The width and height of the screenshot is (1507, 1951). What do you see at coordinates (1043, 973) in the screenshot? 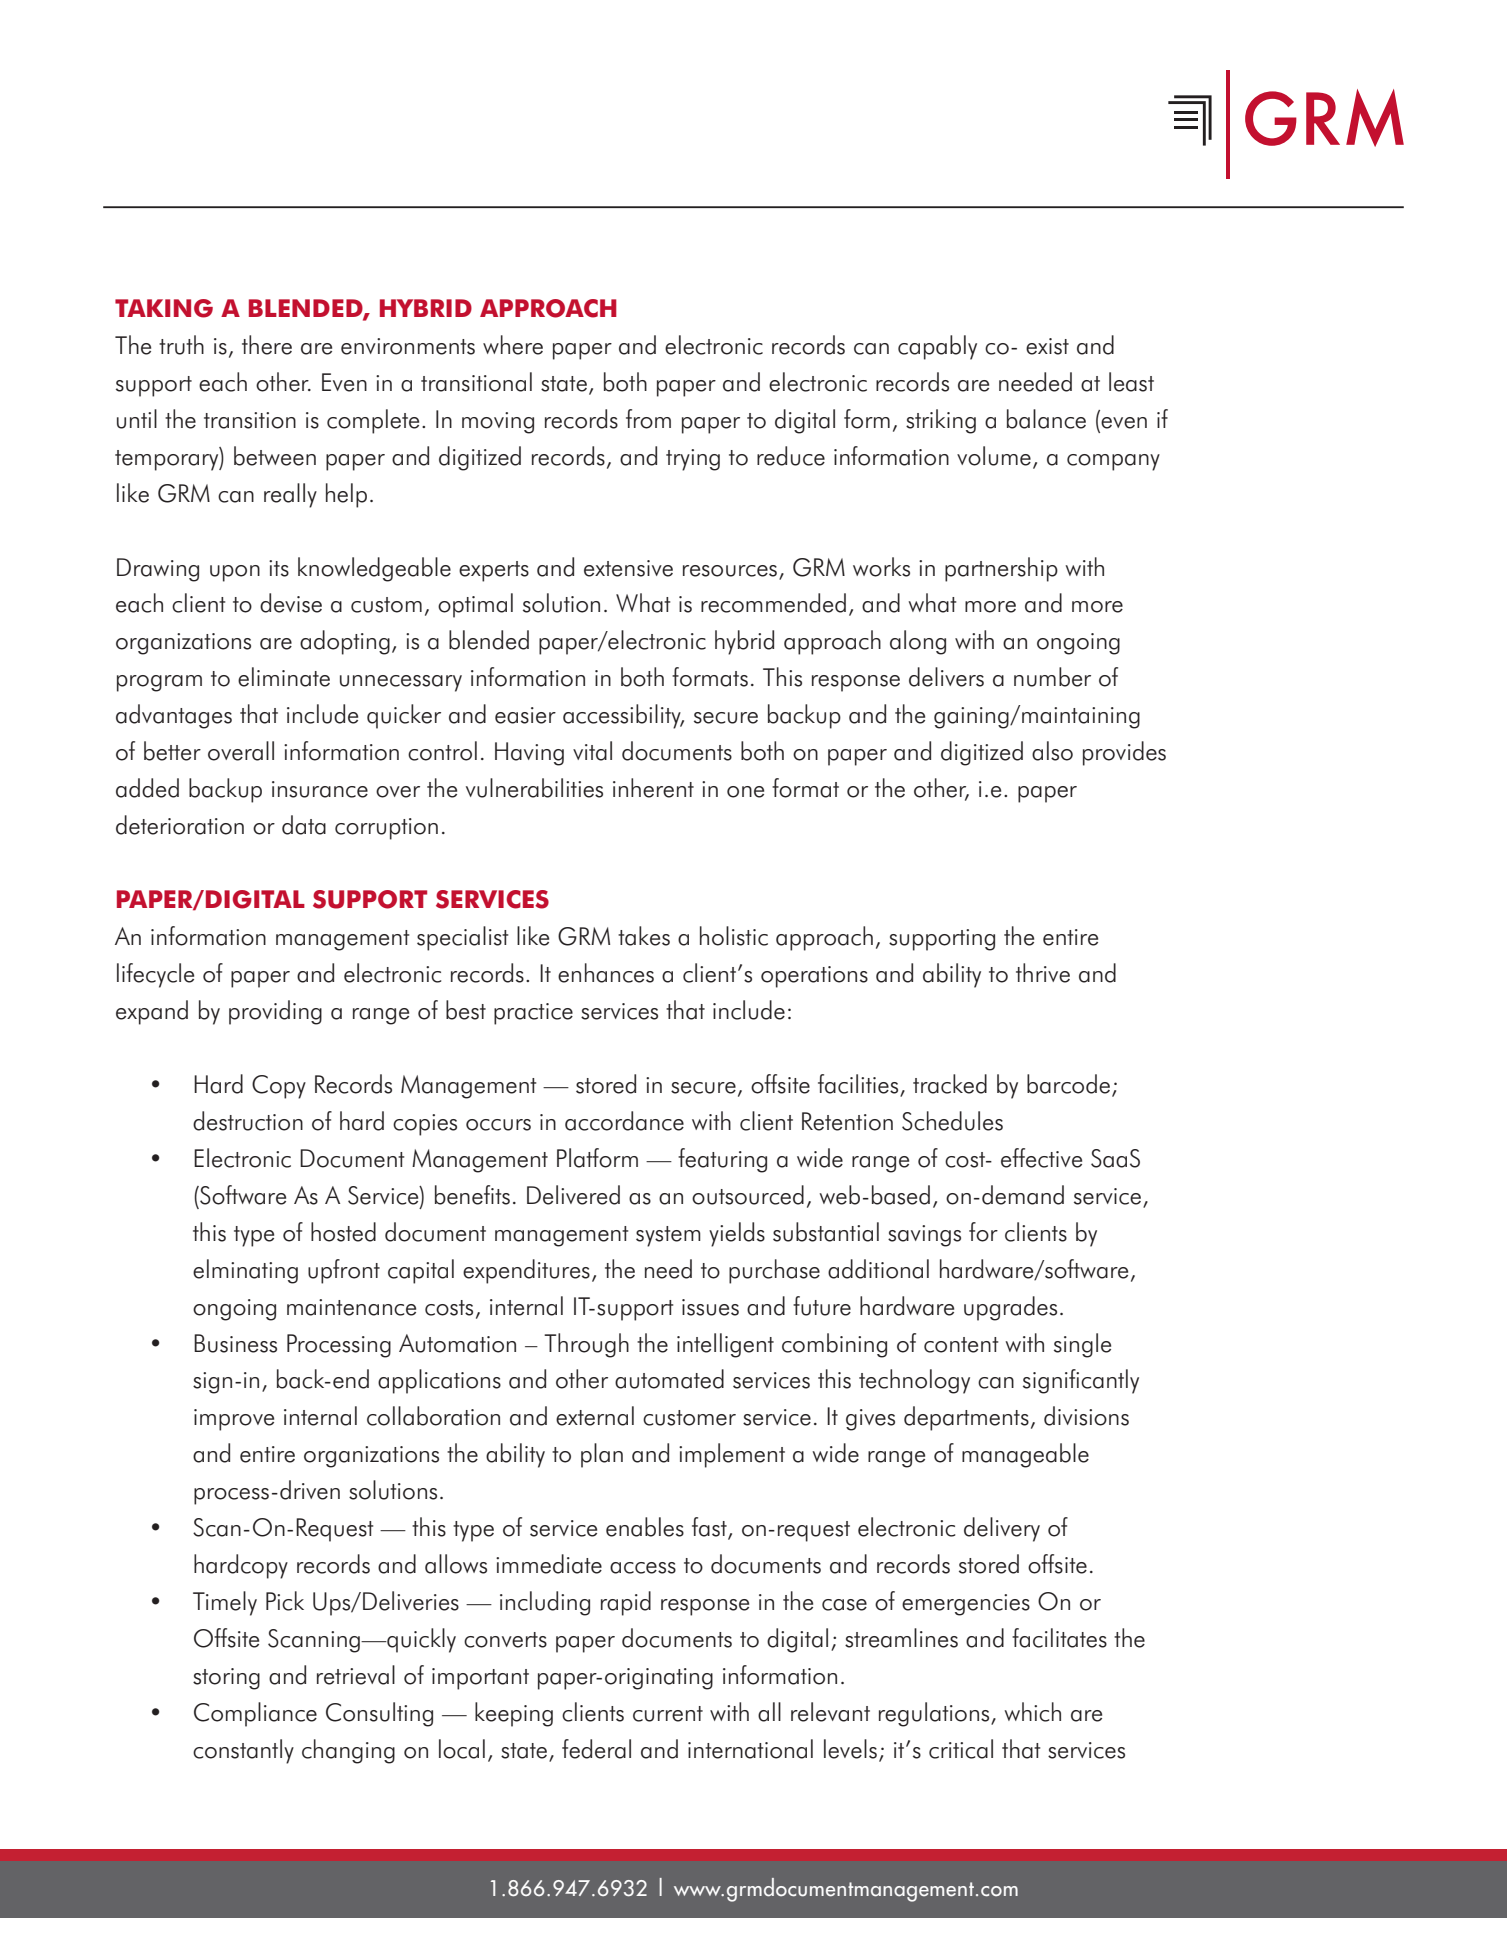
I see `thrive` at bounding box center [1043, 973].
